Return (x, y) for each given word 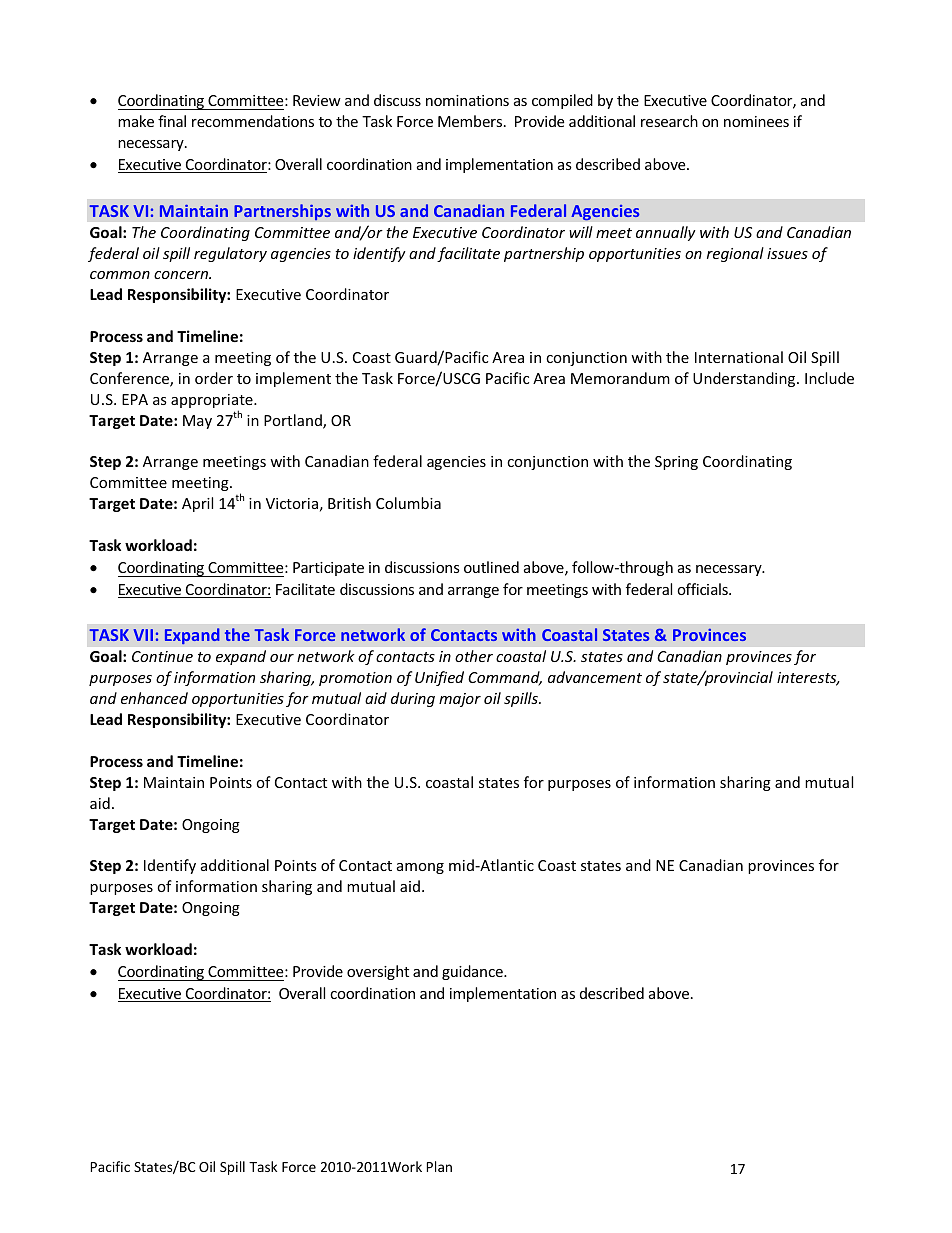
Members (471, 121)
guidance (473, 972)
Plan (439, 1166)
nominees (756, 121)
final (172, 121)
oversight (378, 972)
